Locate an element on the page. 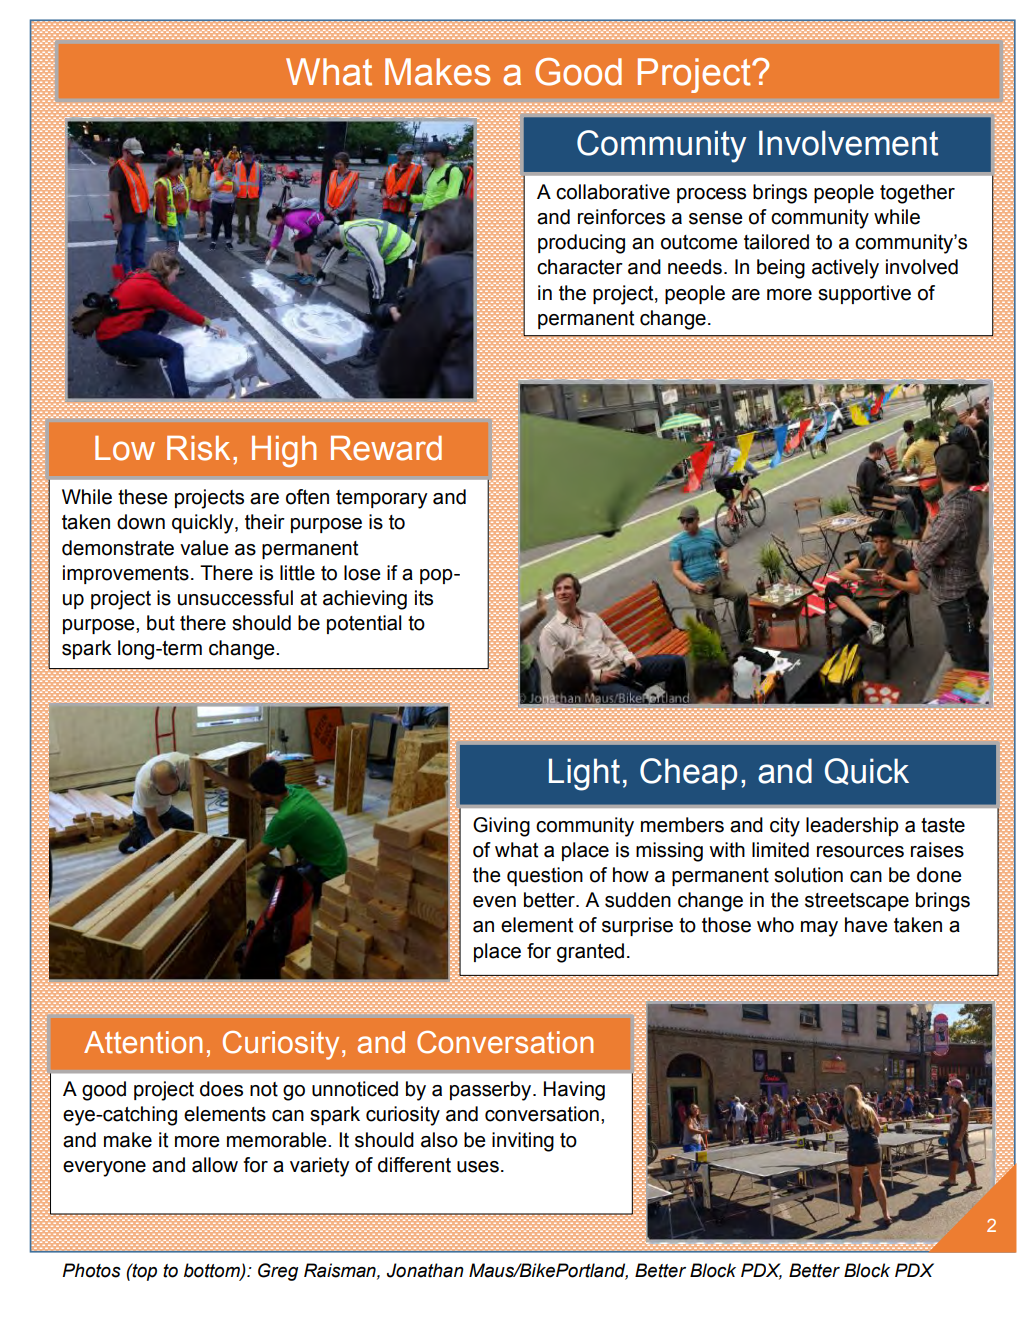  Having is located at coordinates (574, 1091).
